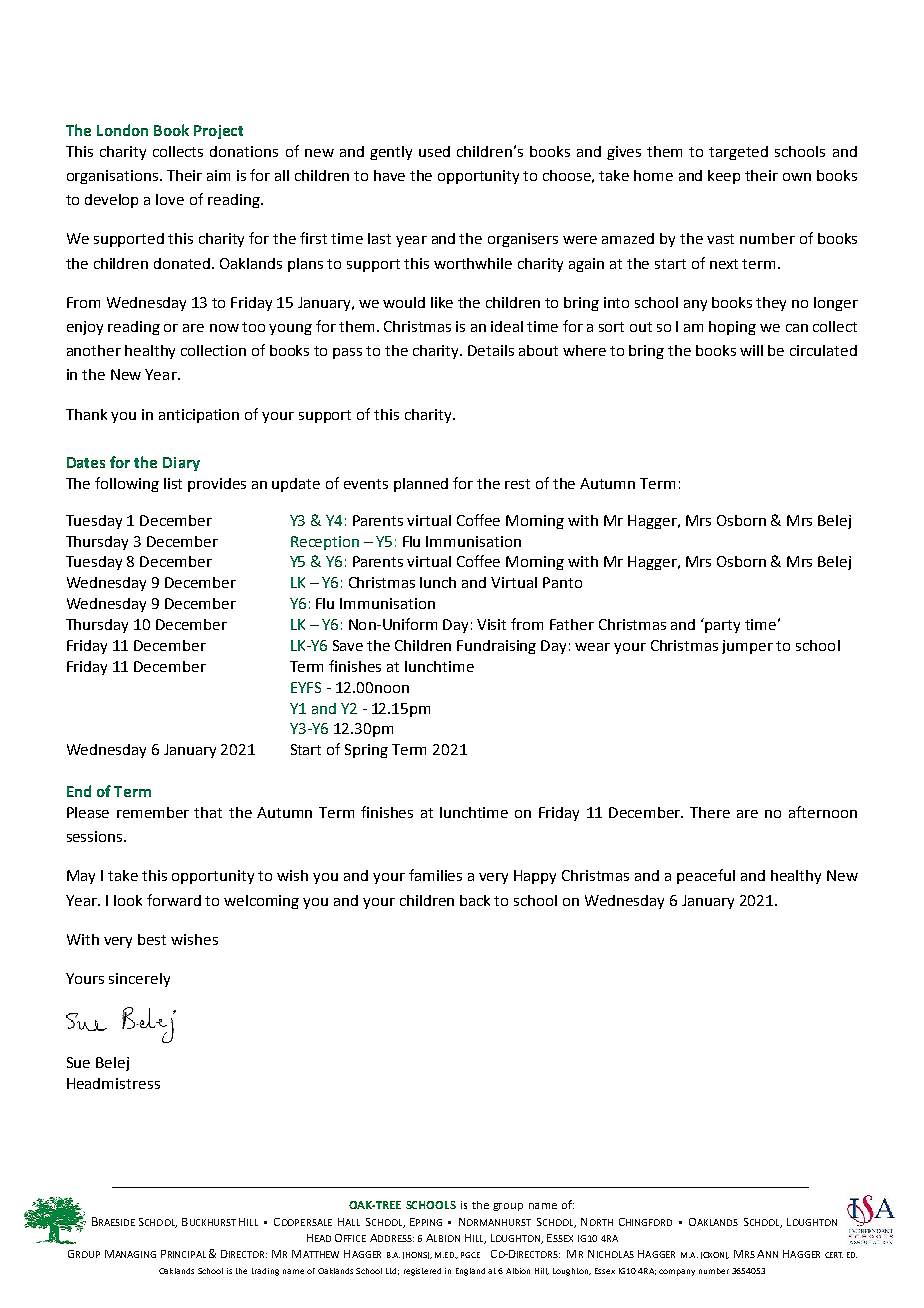 Image resolution: width=924 pixels, height=1308 pixels. I want to click on trading, so click(265, 1272).
